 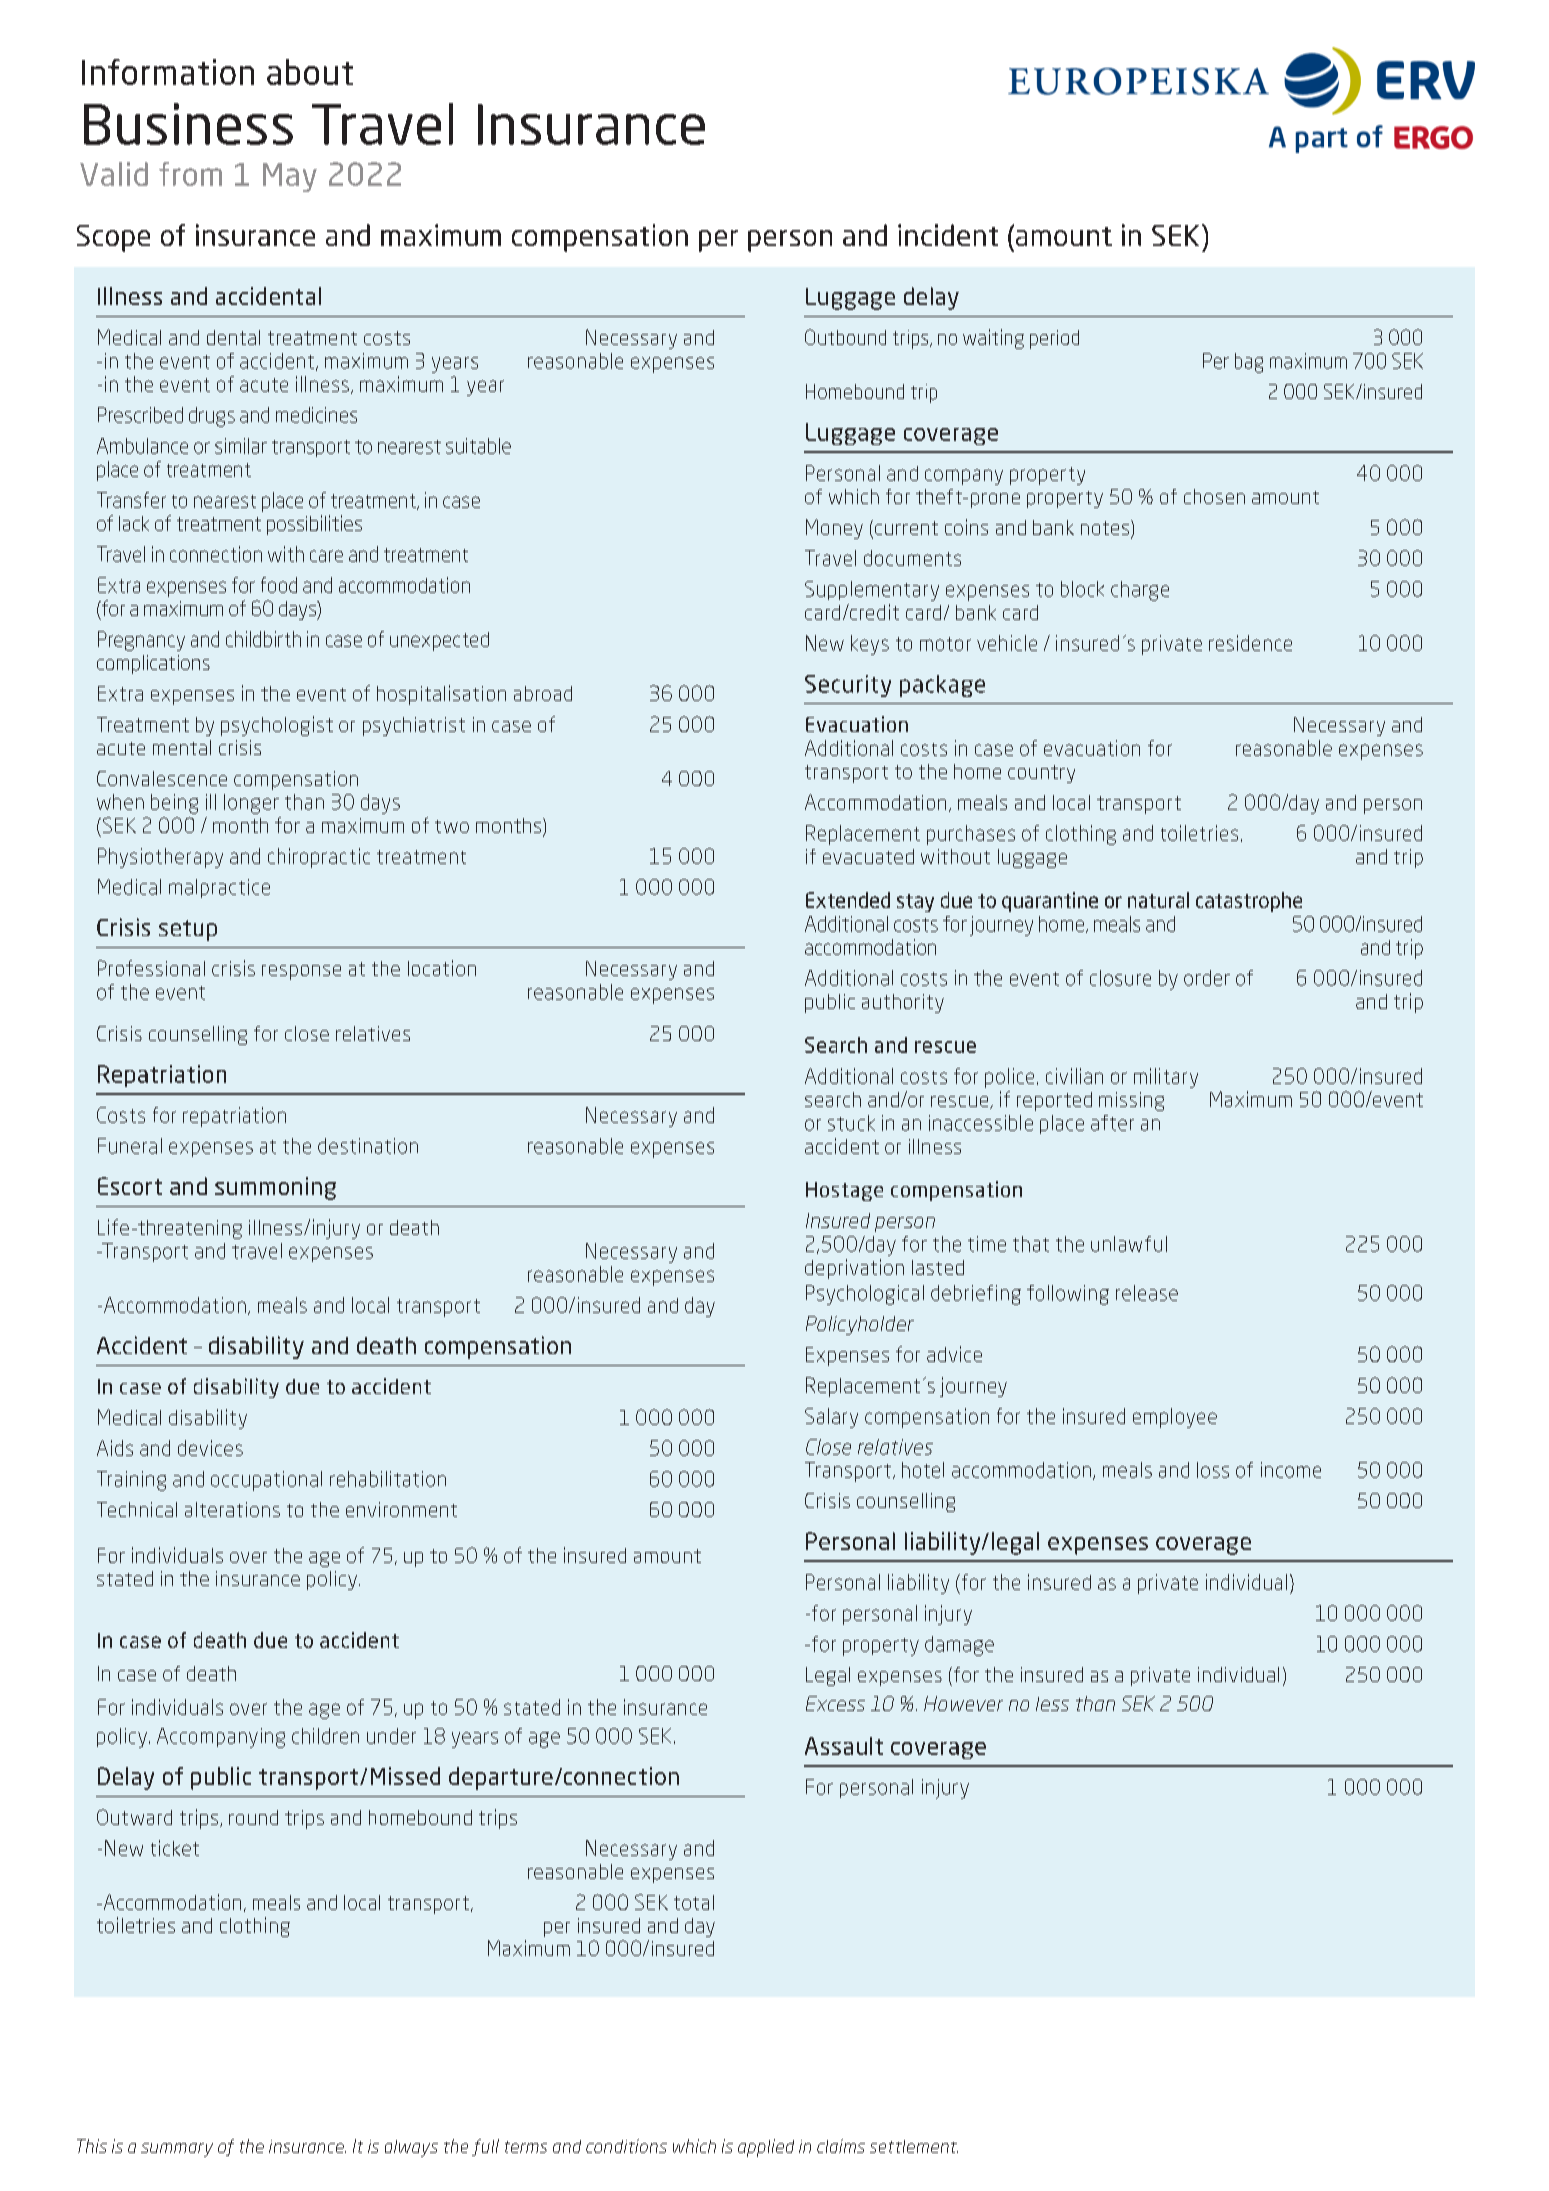 I want to click on stuck, so click(x=851, y=1123).
